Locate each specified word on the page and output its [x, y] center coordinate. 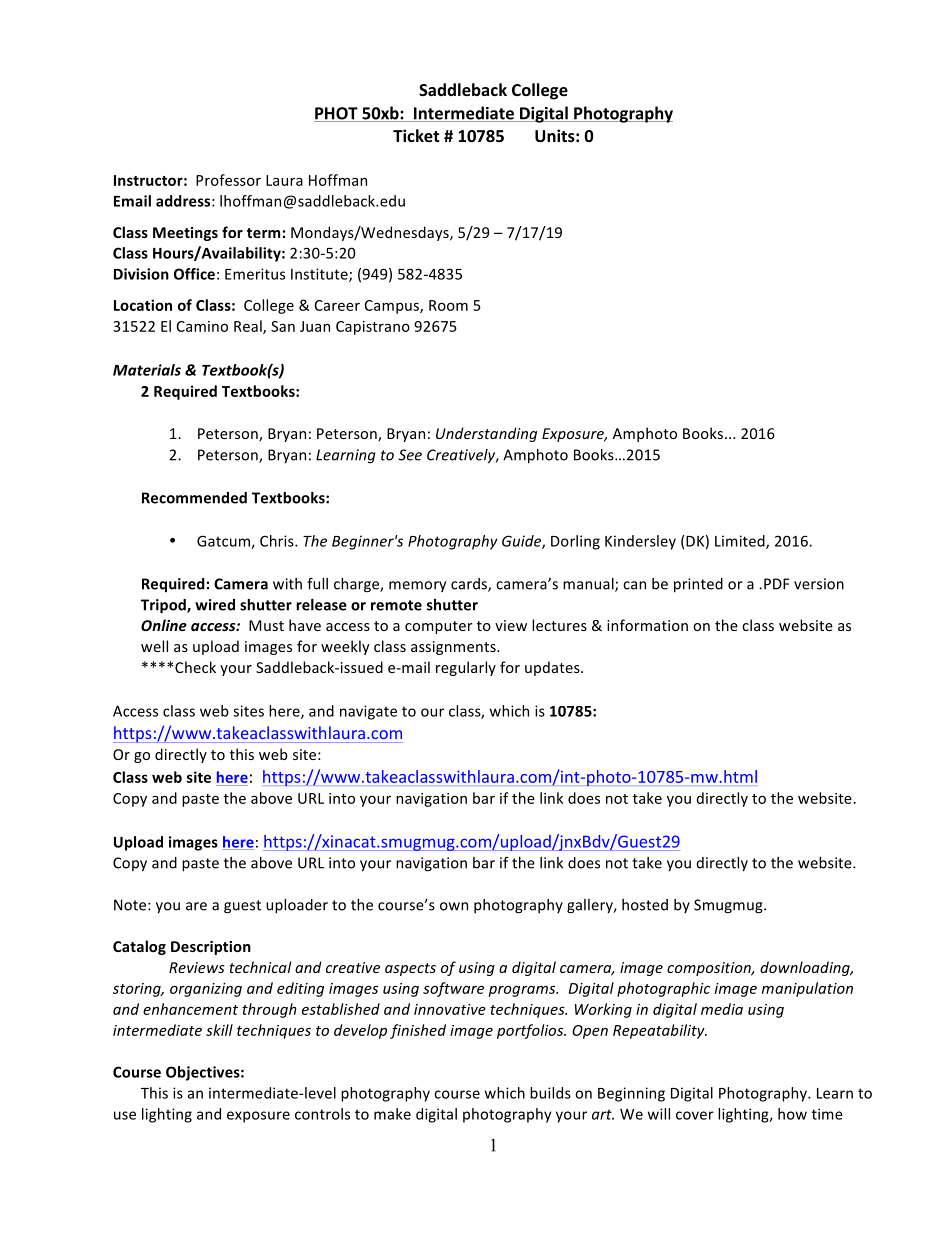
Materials [147, 370]
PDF [776, 584]
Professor [228, 180]
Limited [741, 542]
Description [211, 948]
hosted [645, 905]
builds [550, 1093]
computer [439, 627]
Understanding [486, 434]
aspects [410, 969]
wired [215, 605]
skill [219, 1030]
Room [448, 305]
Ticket [416, 135]
